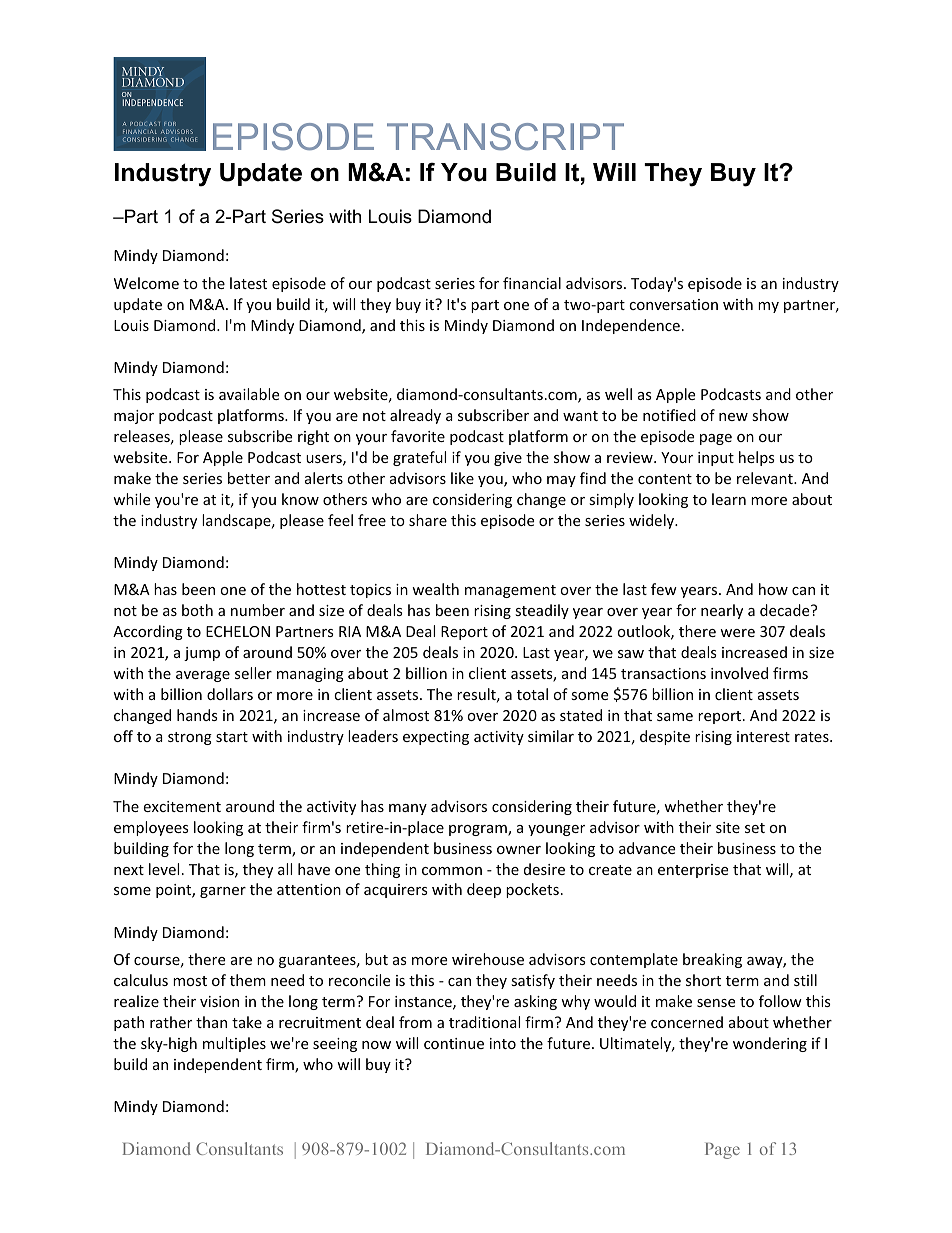  What do you see at coordinates (248, 283) in the page?
I see `latest` at bounding box center [248, 283].
